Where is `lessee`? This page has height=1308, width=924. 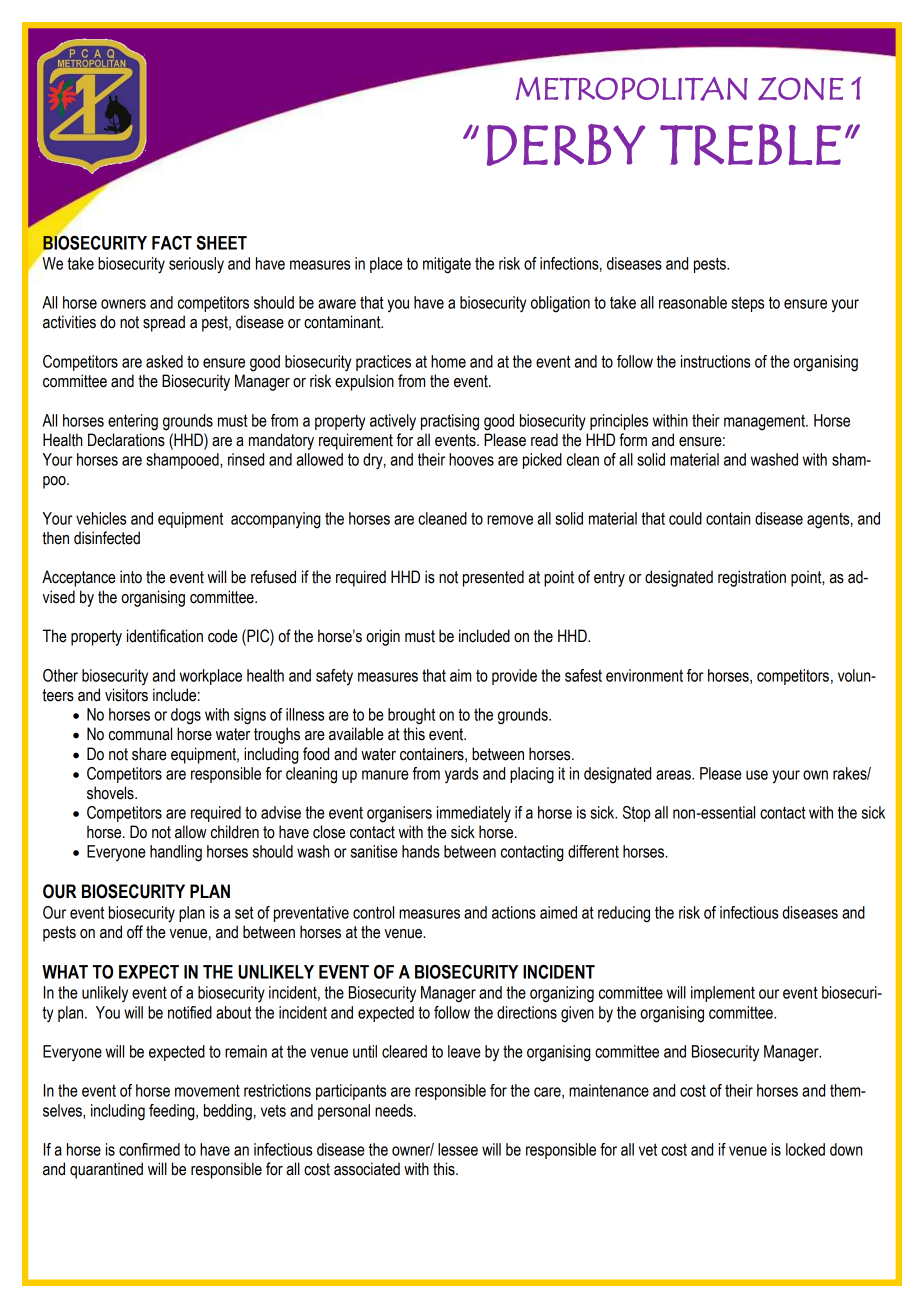 lessee is located at coordinates (458, 1149).
